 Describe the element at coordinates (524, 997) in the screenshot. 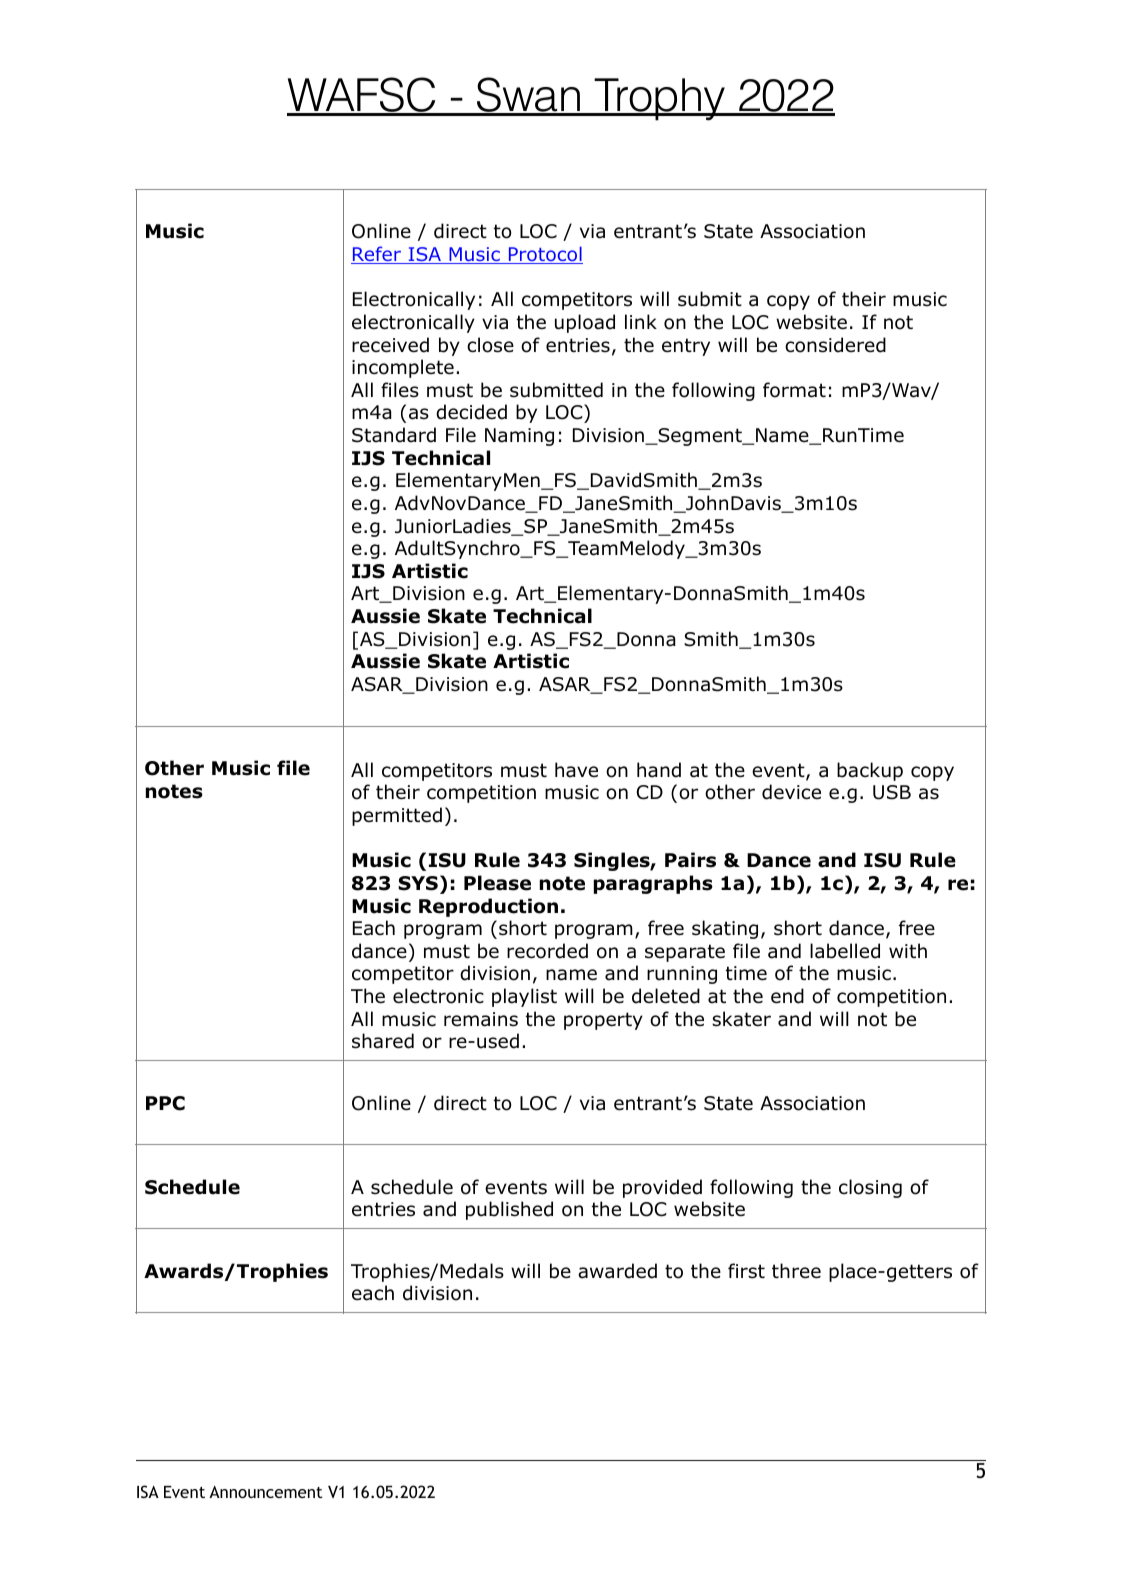

I see `playlist` at that location.
